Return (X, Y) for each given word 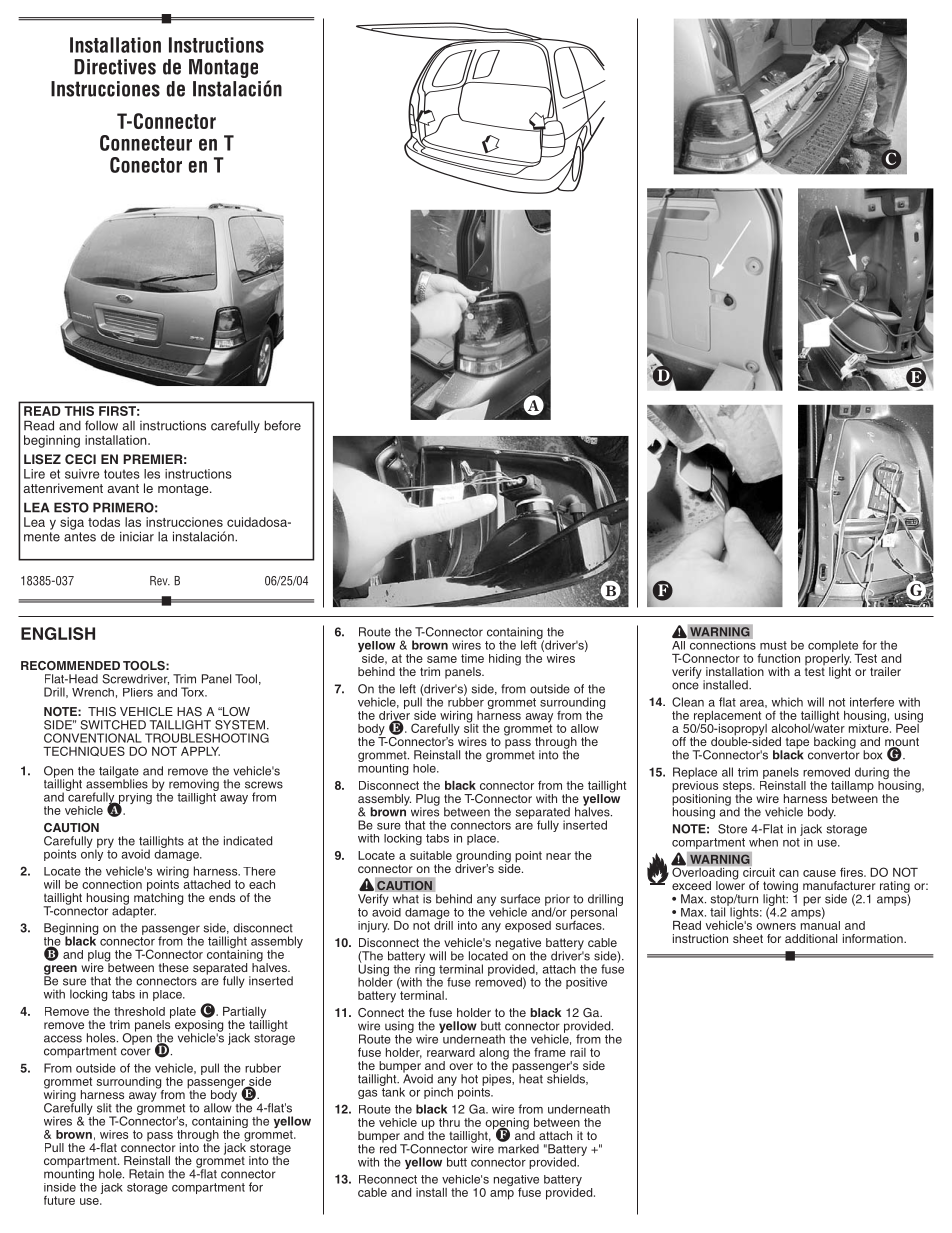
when (763, 842)
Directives (115, 67)
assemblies (117, 783)
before (282, 425)
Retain (146, 1174)
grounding (484, 858)
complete (834, 647)
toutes (122, 474)
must (773, 645)
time (472, 658)
